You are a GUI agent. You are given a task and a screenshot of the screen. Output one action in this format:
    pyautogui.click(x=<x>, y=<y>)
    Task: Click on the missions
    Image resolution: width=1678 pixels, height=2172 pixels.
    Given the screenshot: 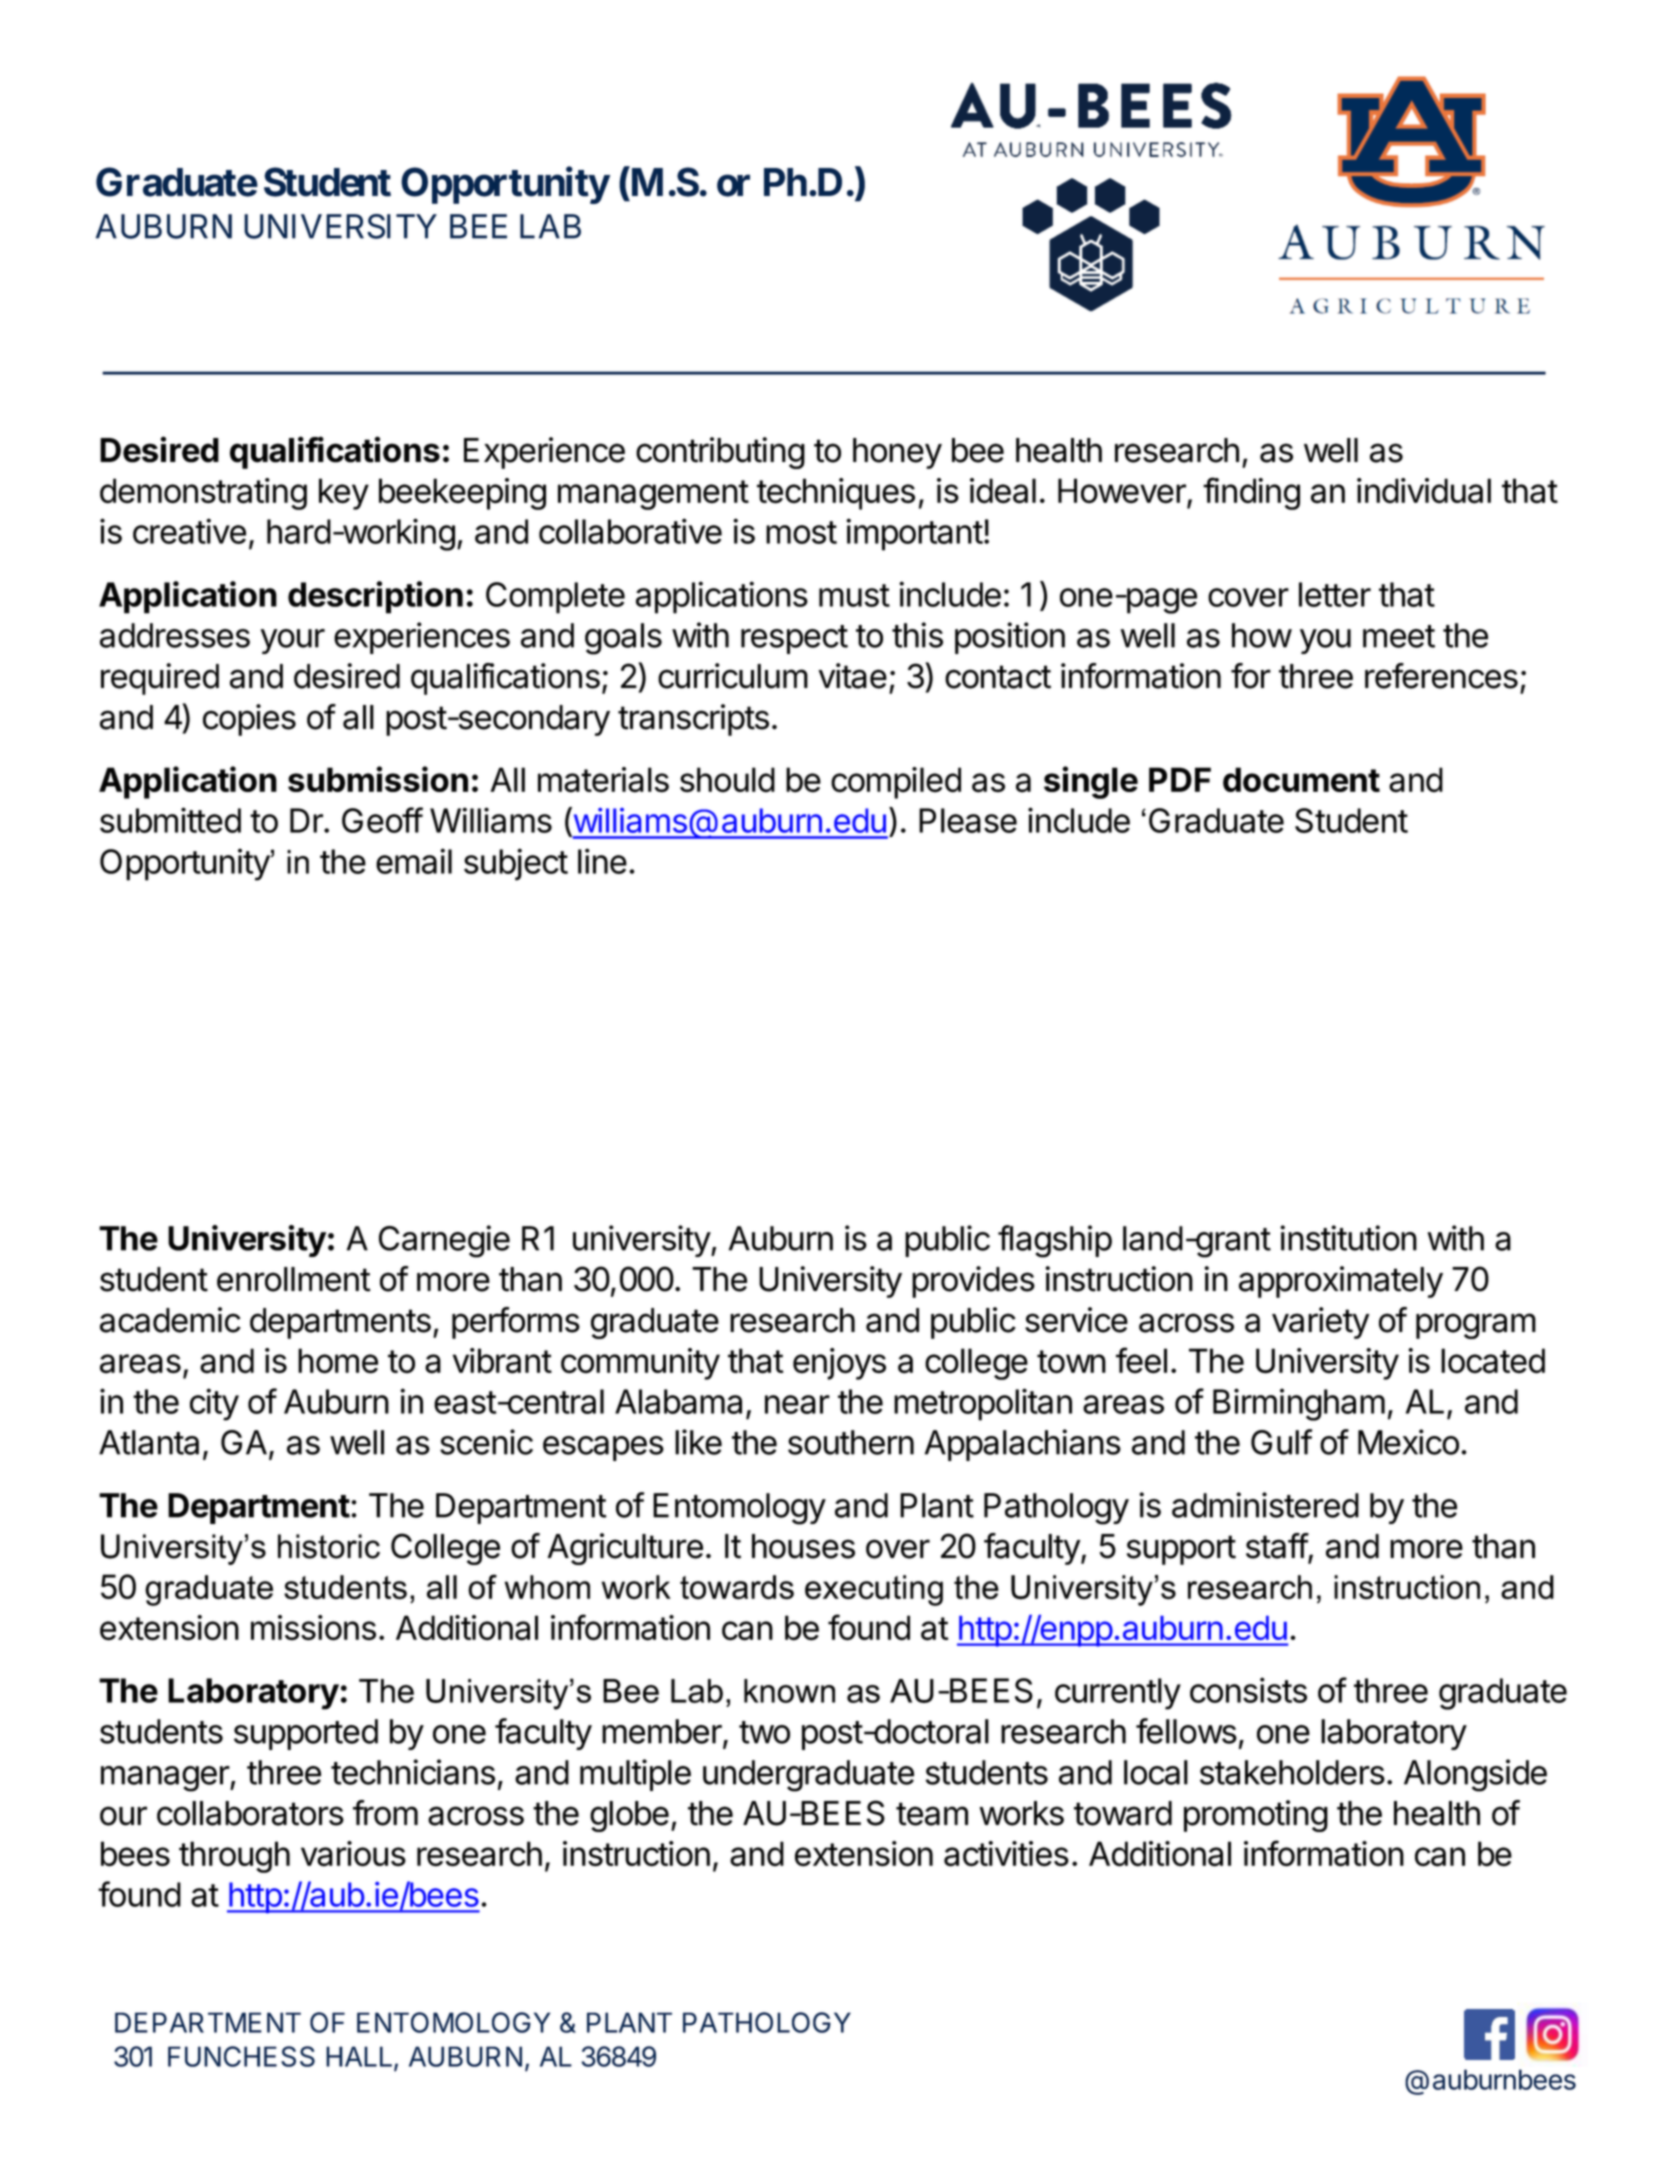 What is the action you would take?
    pyautogui.click(x=313, y=1628)
